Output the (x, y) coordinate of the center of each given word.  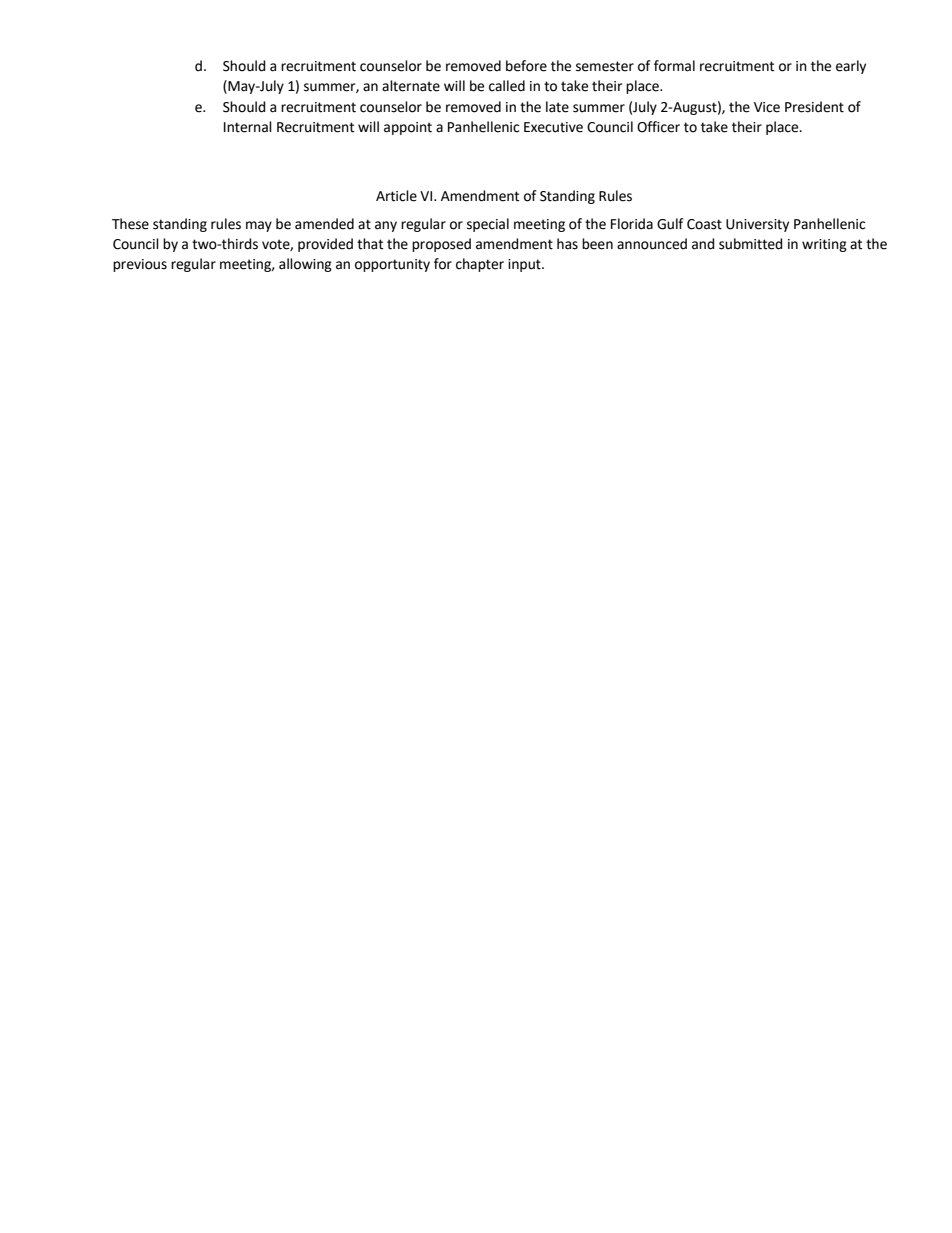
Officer (658, 127)
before (526, 66)
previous (140, 265)
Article (396, 196)
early (851, 67)
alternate (411, 86)
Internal (248, 127)
